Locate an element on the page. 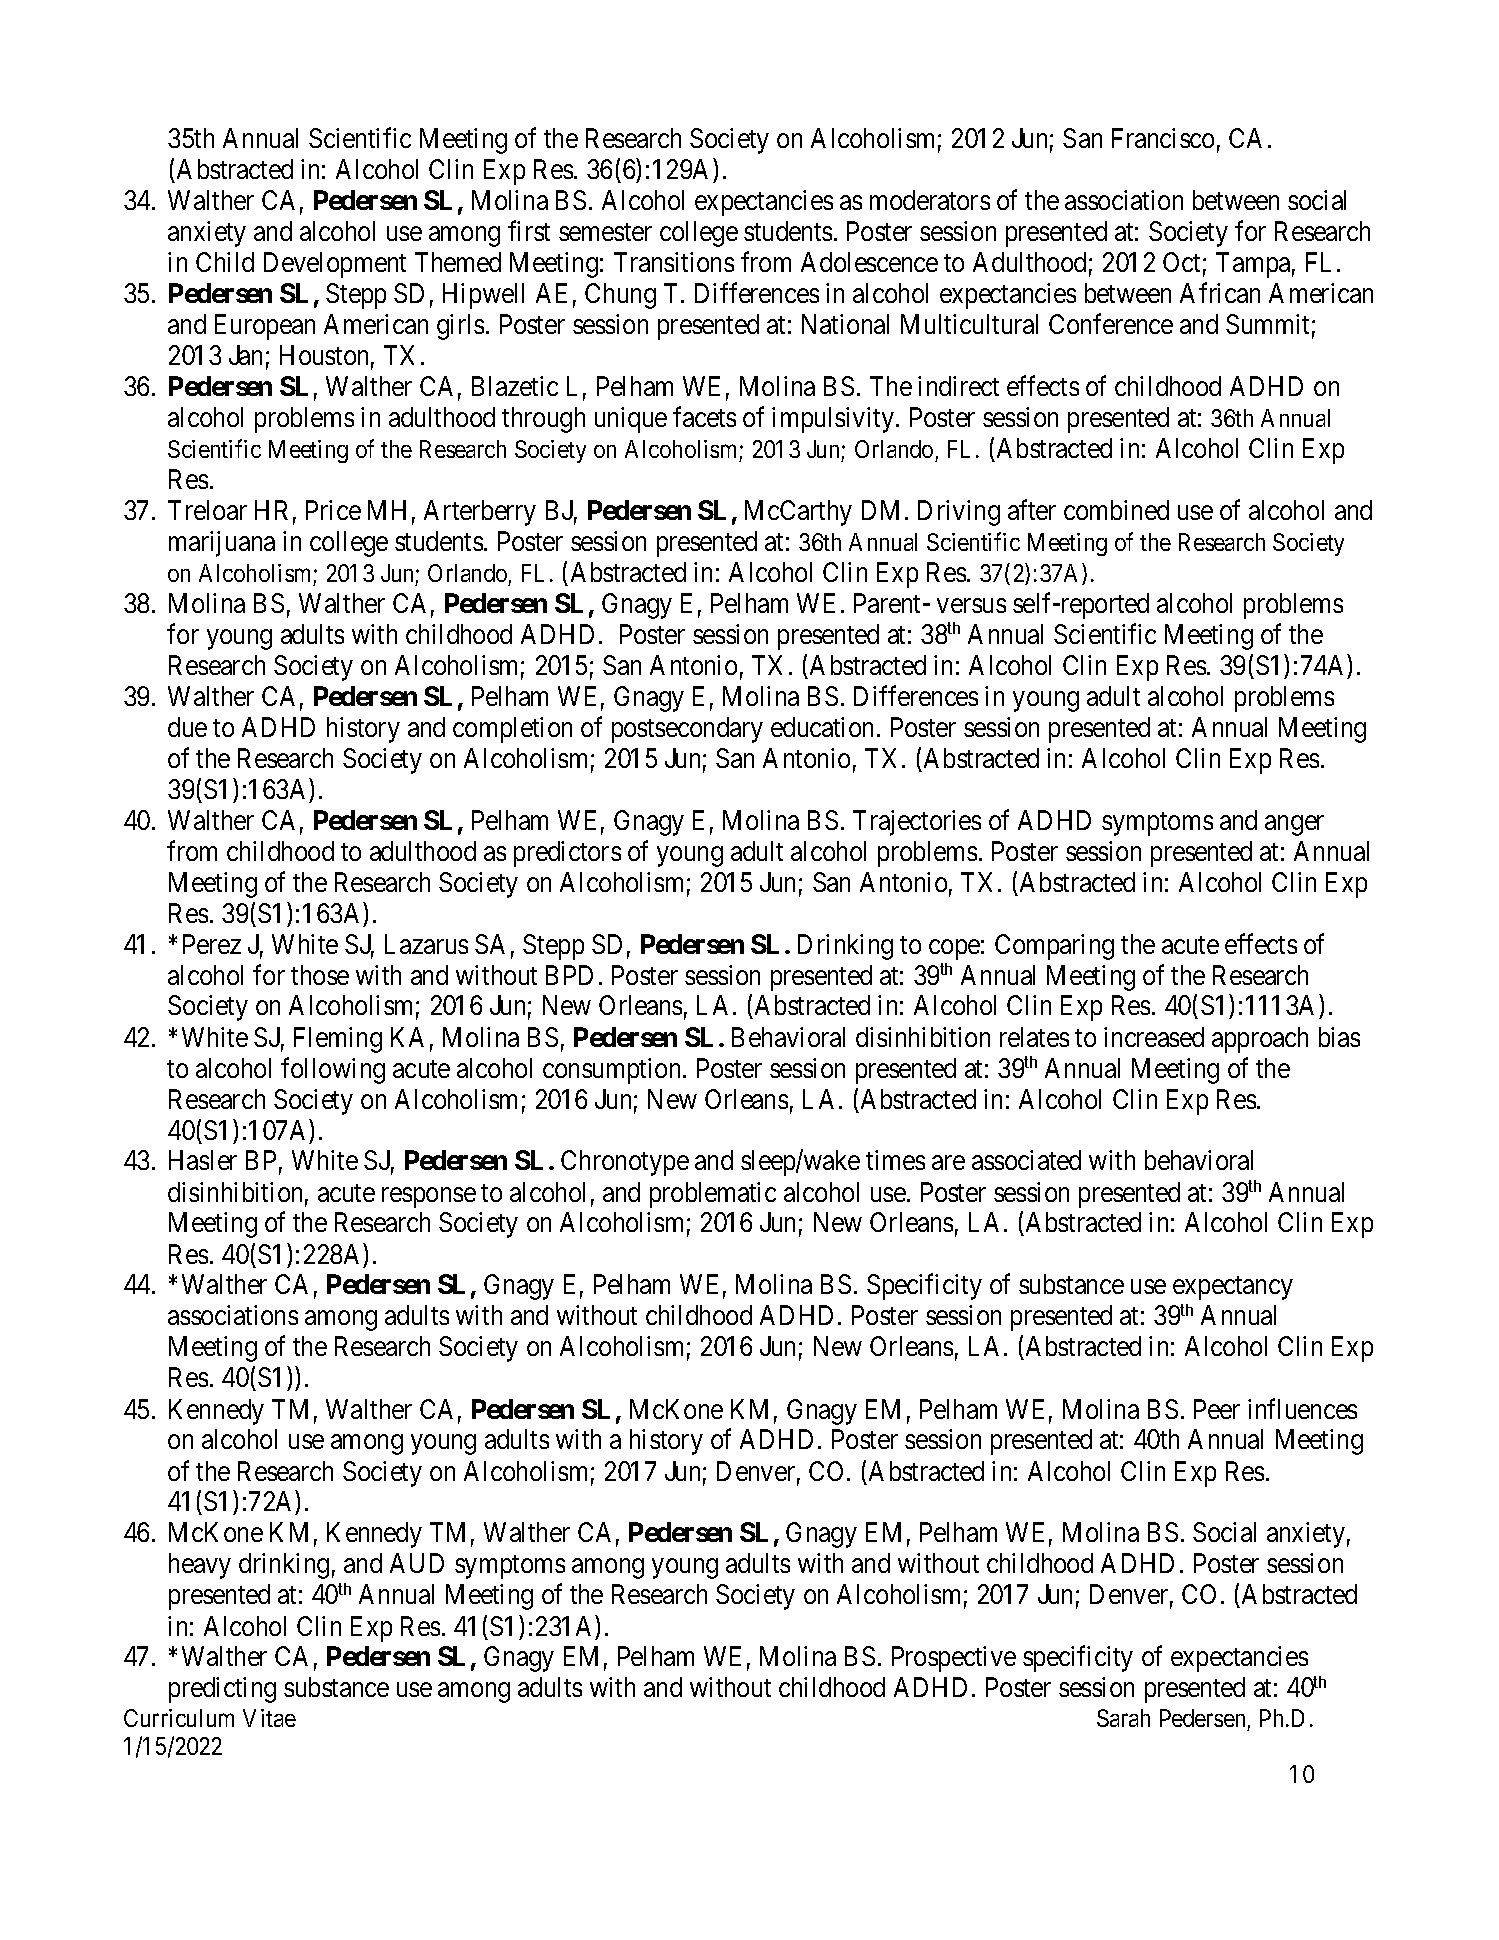 The image size is (1499, 1940). Vitae is located at coordinates (269, 1718).
